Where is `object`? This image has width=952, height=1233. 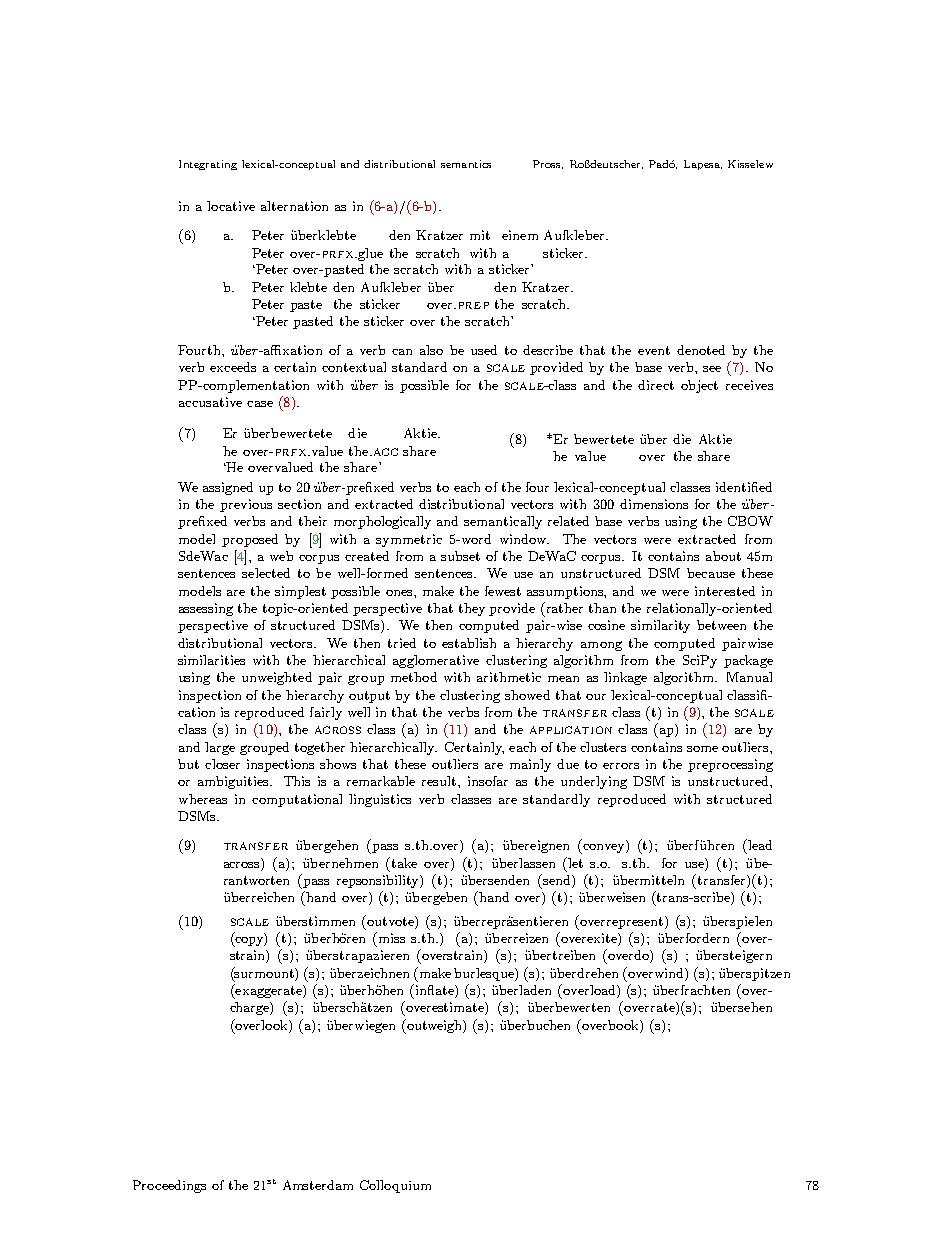 object is located at coordinates (699, 386).
